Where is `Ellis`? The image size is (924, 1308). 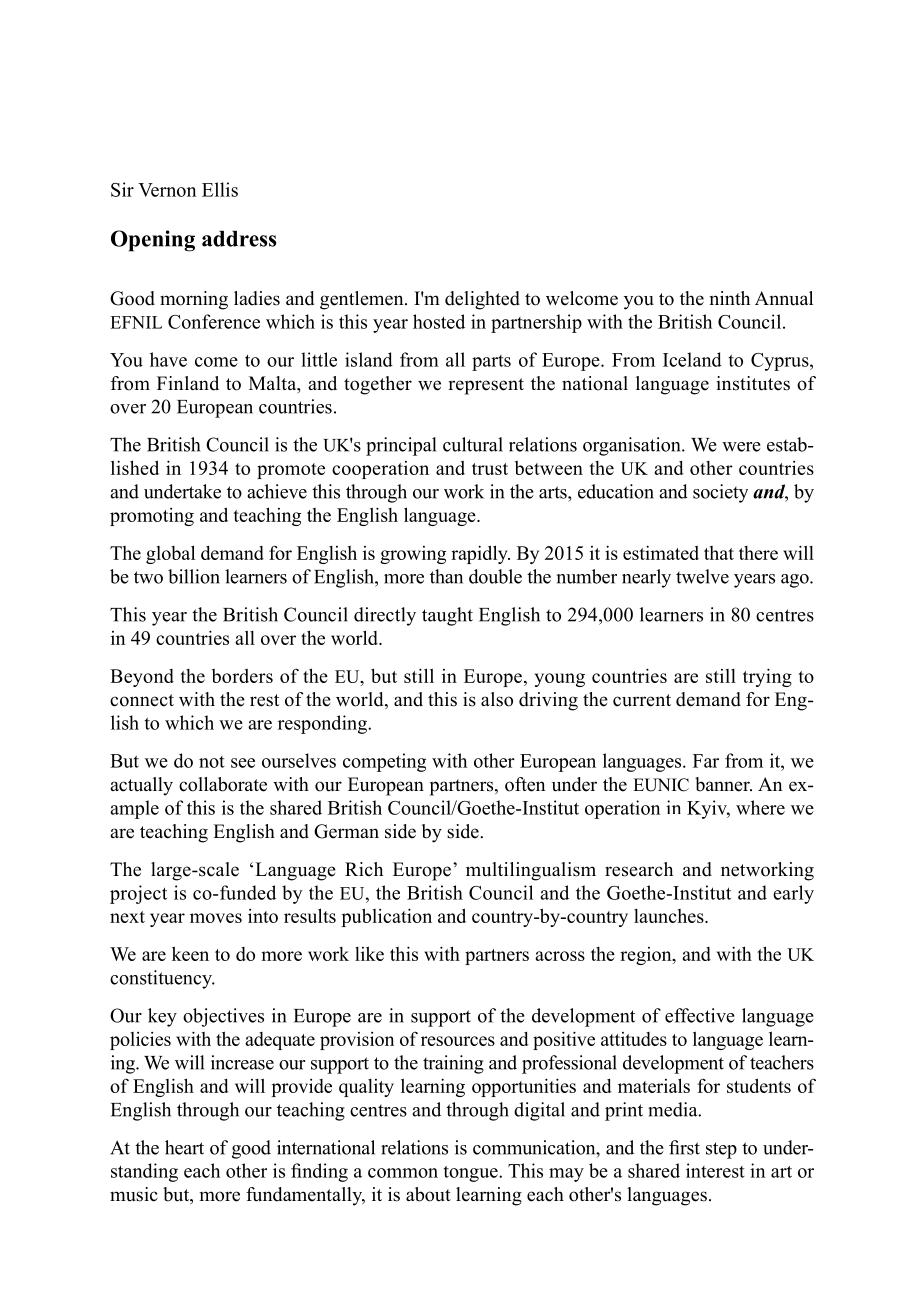 Ellis is located at coordinates (220, 189).
